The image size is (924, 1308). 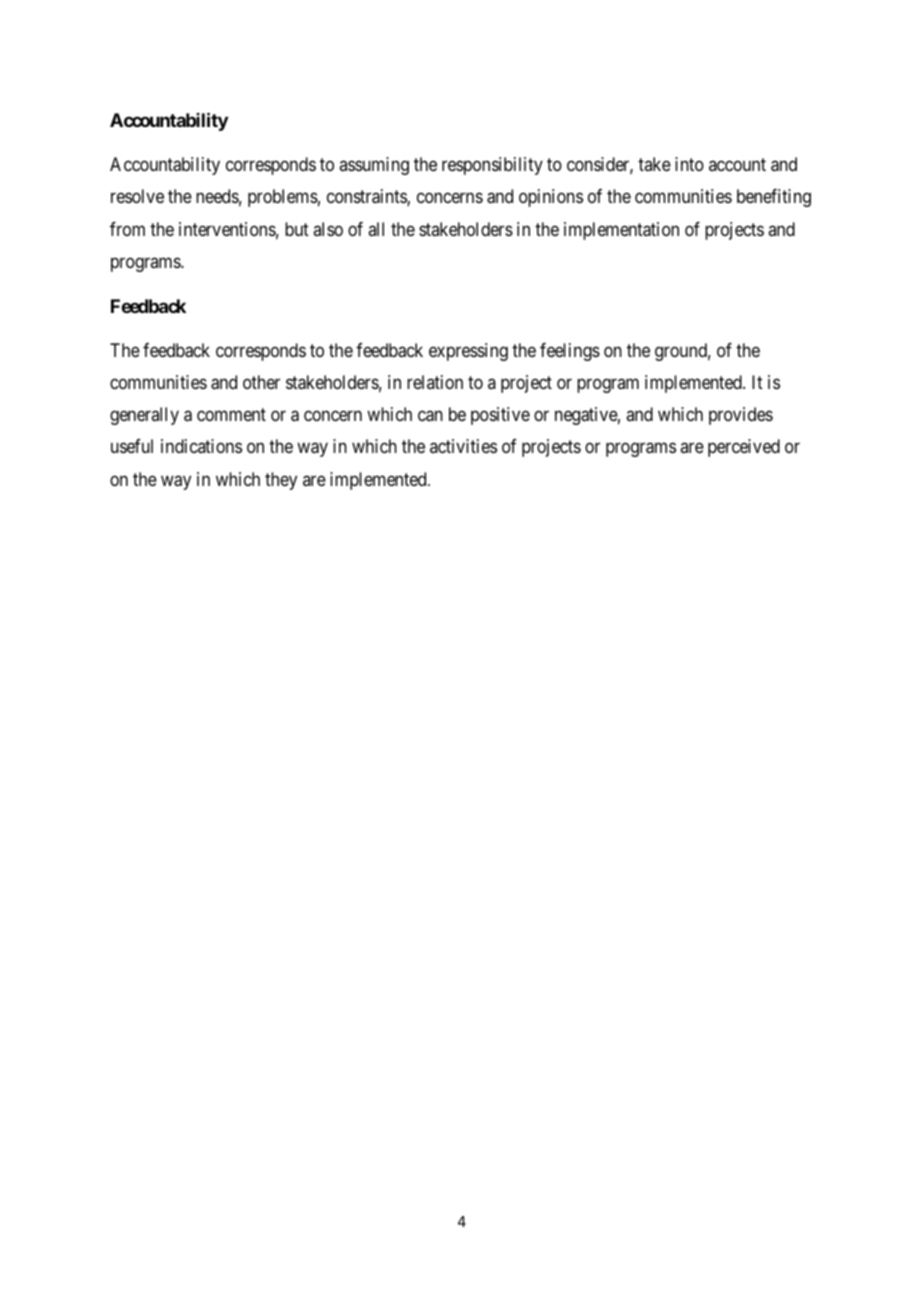 What do you see at coordinates (137, 196) in the image?
I see `resolve` at bounding box center [137, 196].
